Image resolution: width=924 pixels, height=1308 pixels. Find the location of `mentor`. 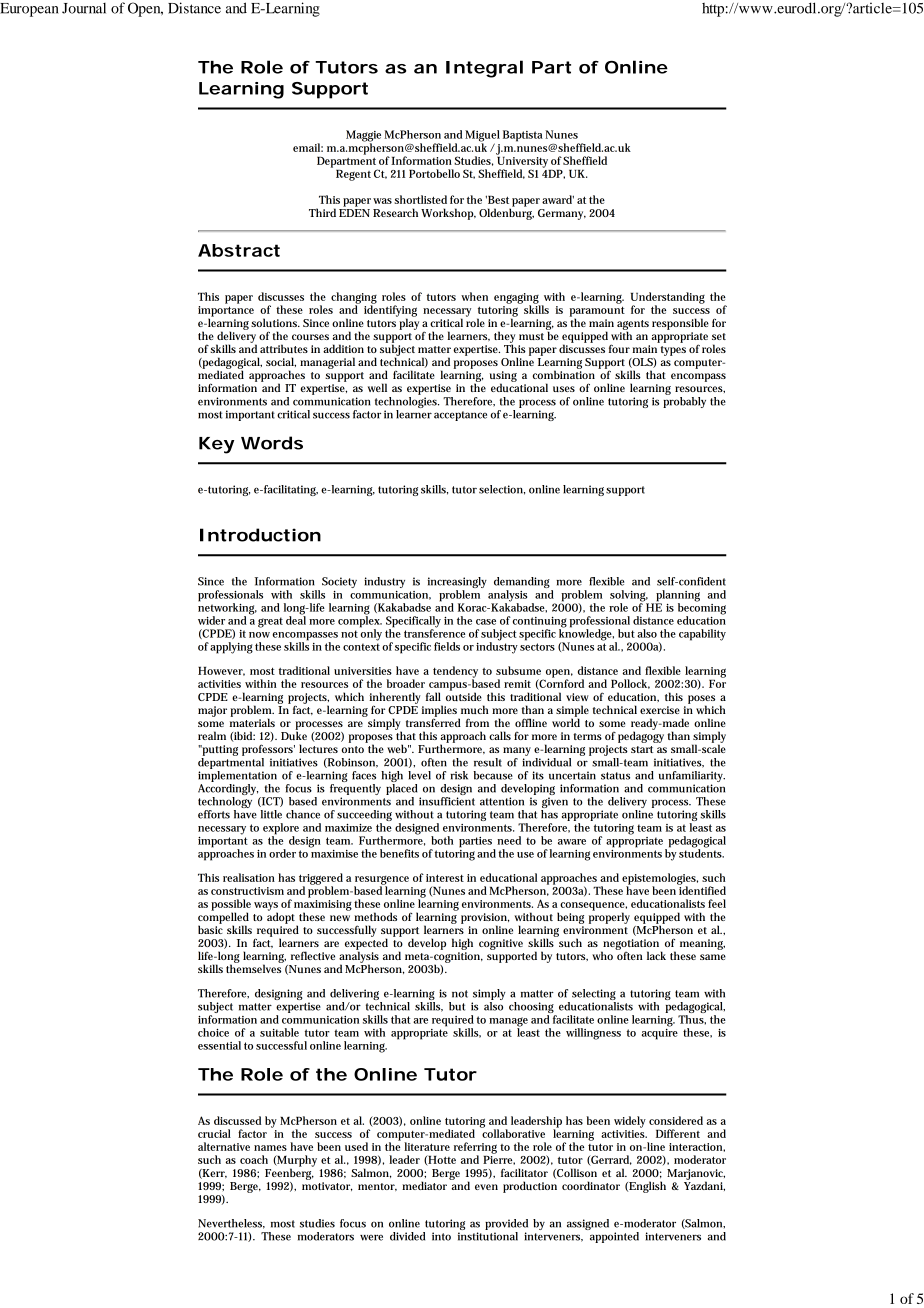

mentor is located at coordinates (377, 1187).
